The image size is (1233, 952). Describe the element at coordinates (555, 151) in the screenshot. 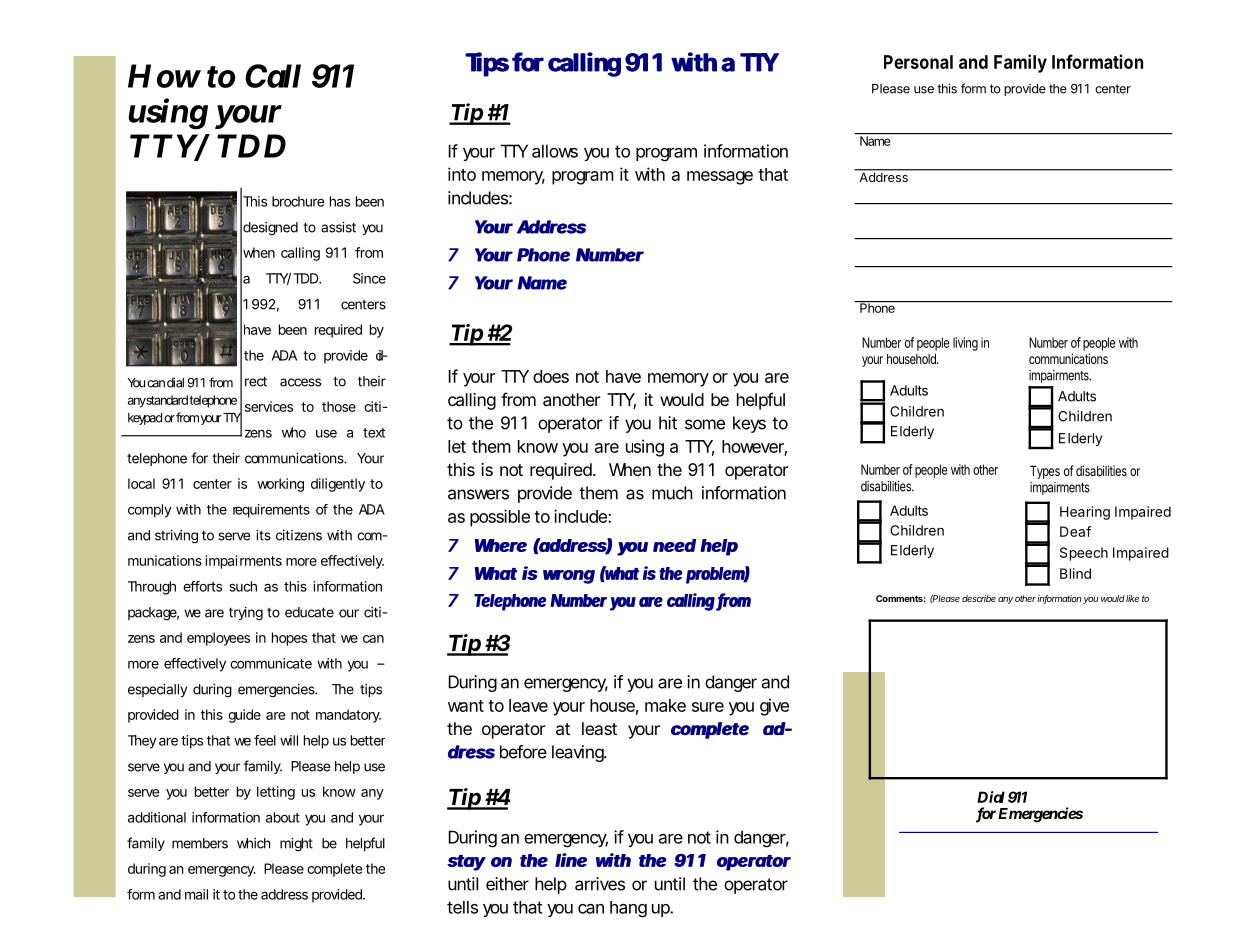

I see `allows` at that location.
